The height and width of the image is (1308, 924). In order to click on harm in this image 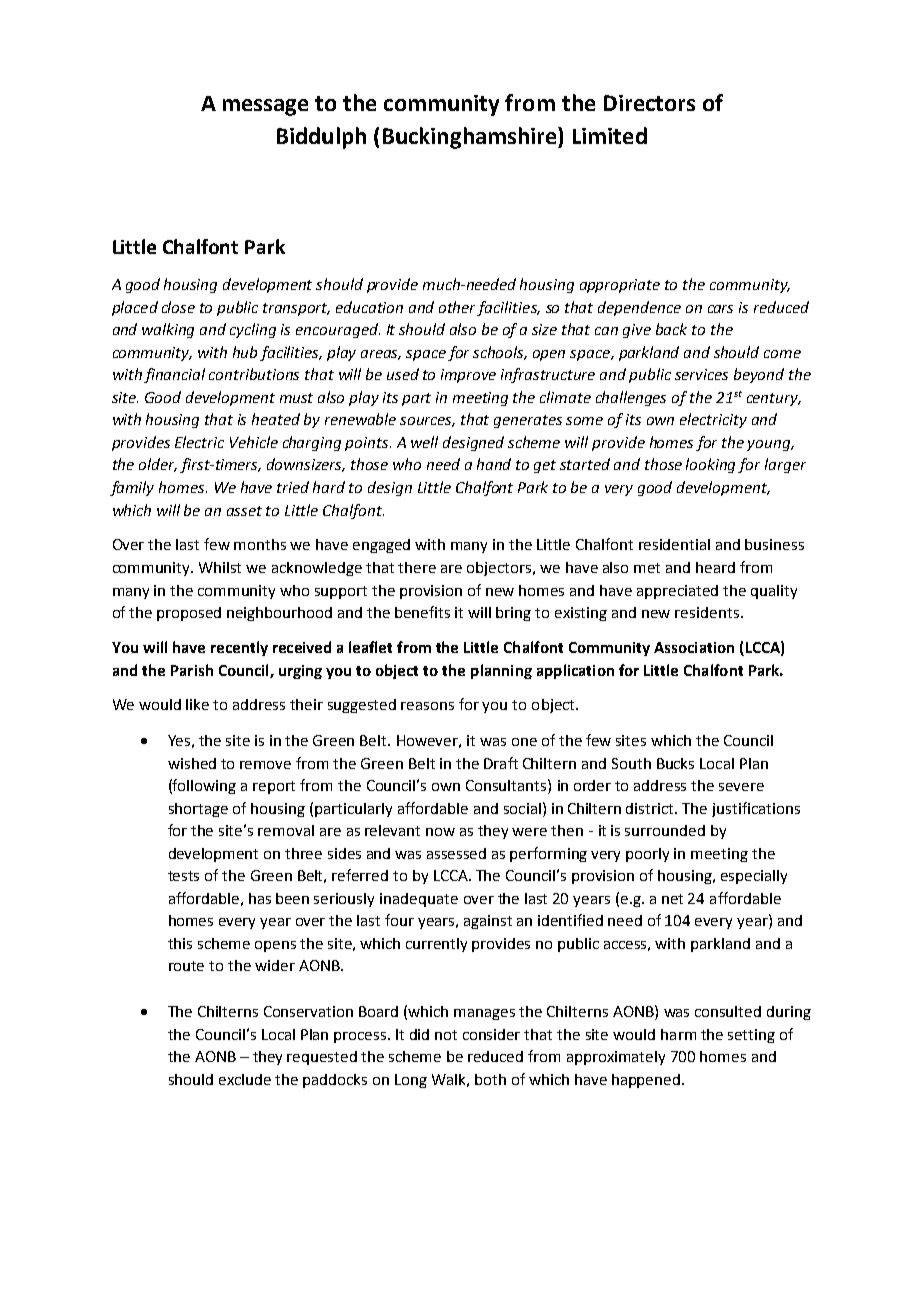, I will do `click(678, 1034)`.
